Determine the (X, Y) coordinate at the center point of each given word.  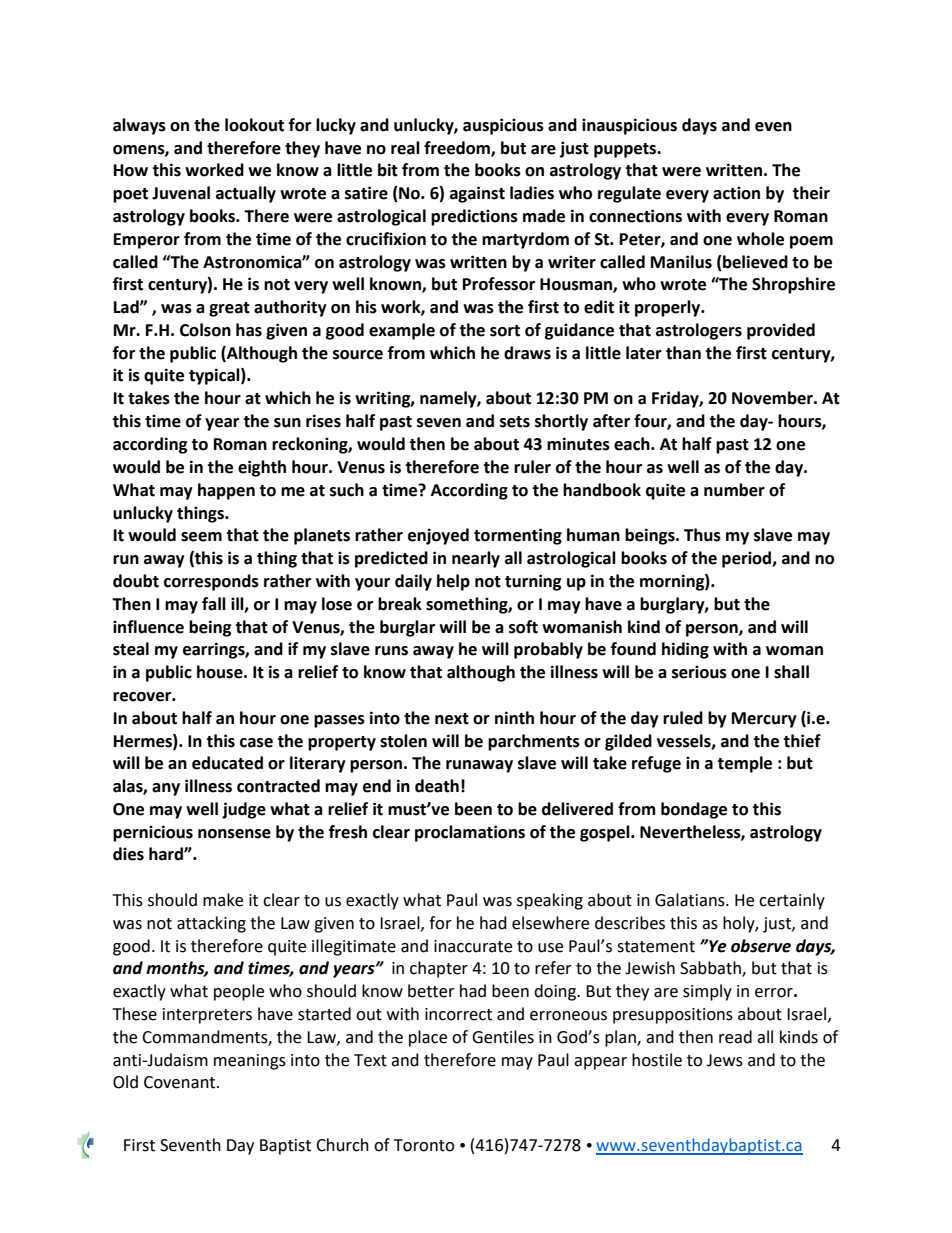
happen (226, 491)
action (736, 193)
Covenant (181, 1082)
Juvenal (181, 193)
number (734, 490)
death (437, 786)
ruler (532, 467)
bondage (694, 810)
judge (244, 810)
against (477, 194)
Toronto (424, 1145)
